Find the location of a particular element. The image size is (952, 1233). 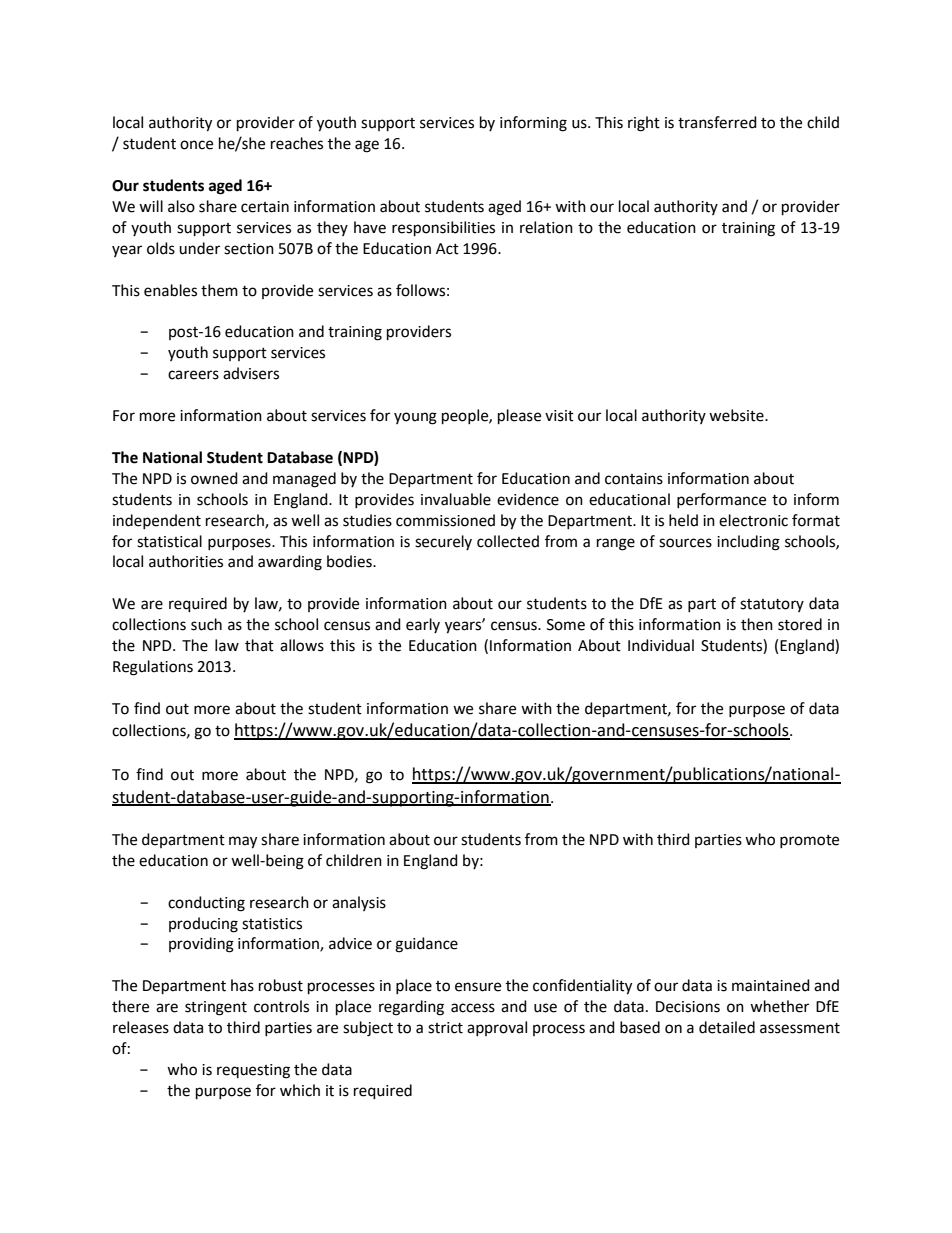

early is located at coordinates (423, 625).
